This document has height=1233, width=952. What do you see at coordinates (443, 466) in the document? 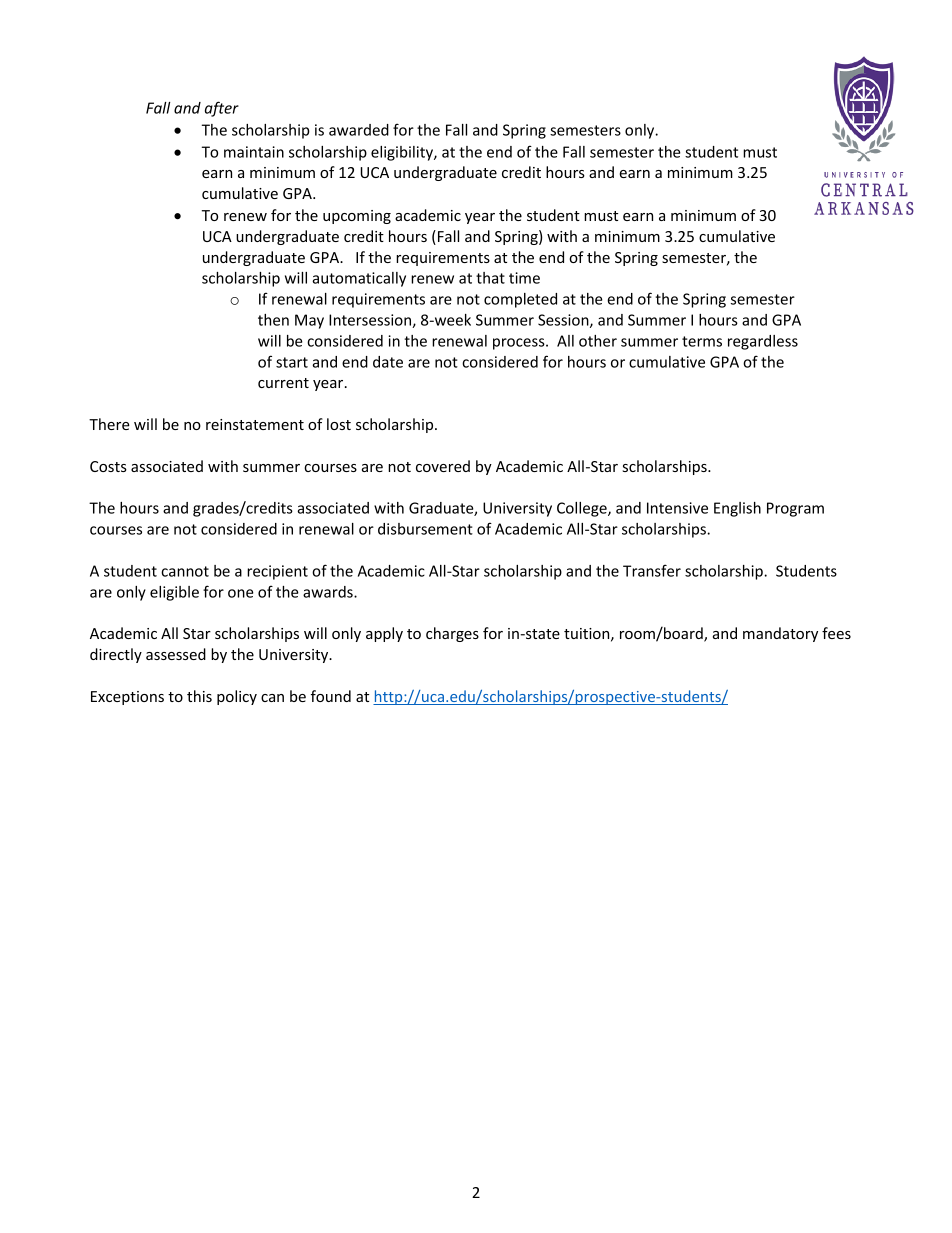
I see `covered` at bounding box center [443, 466].
